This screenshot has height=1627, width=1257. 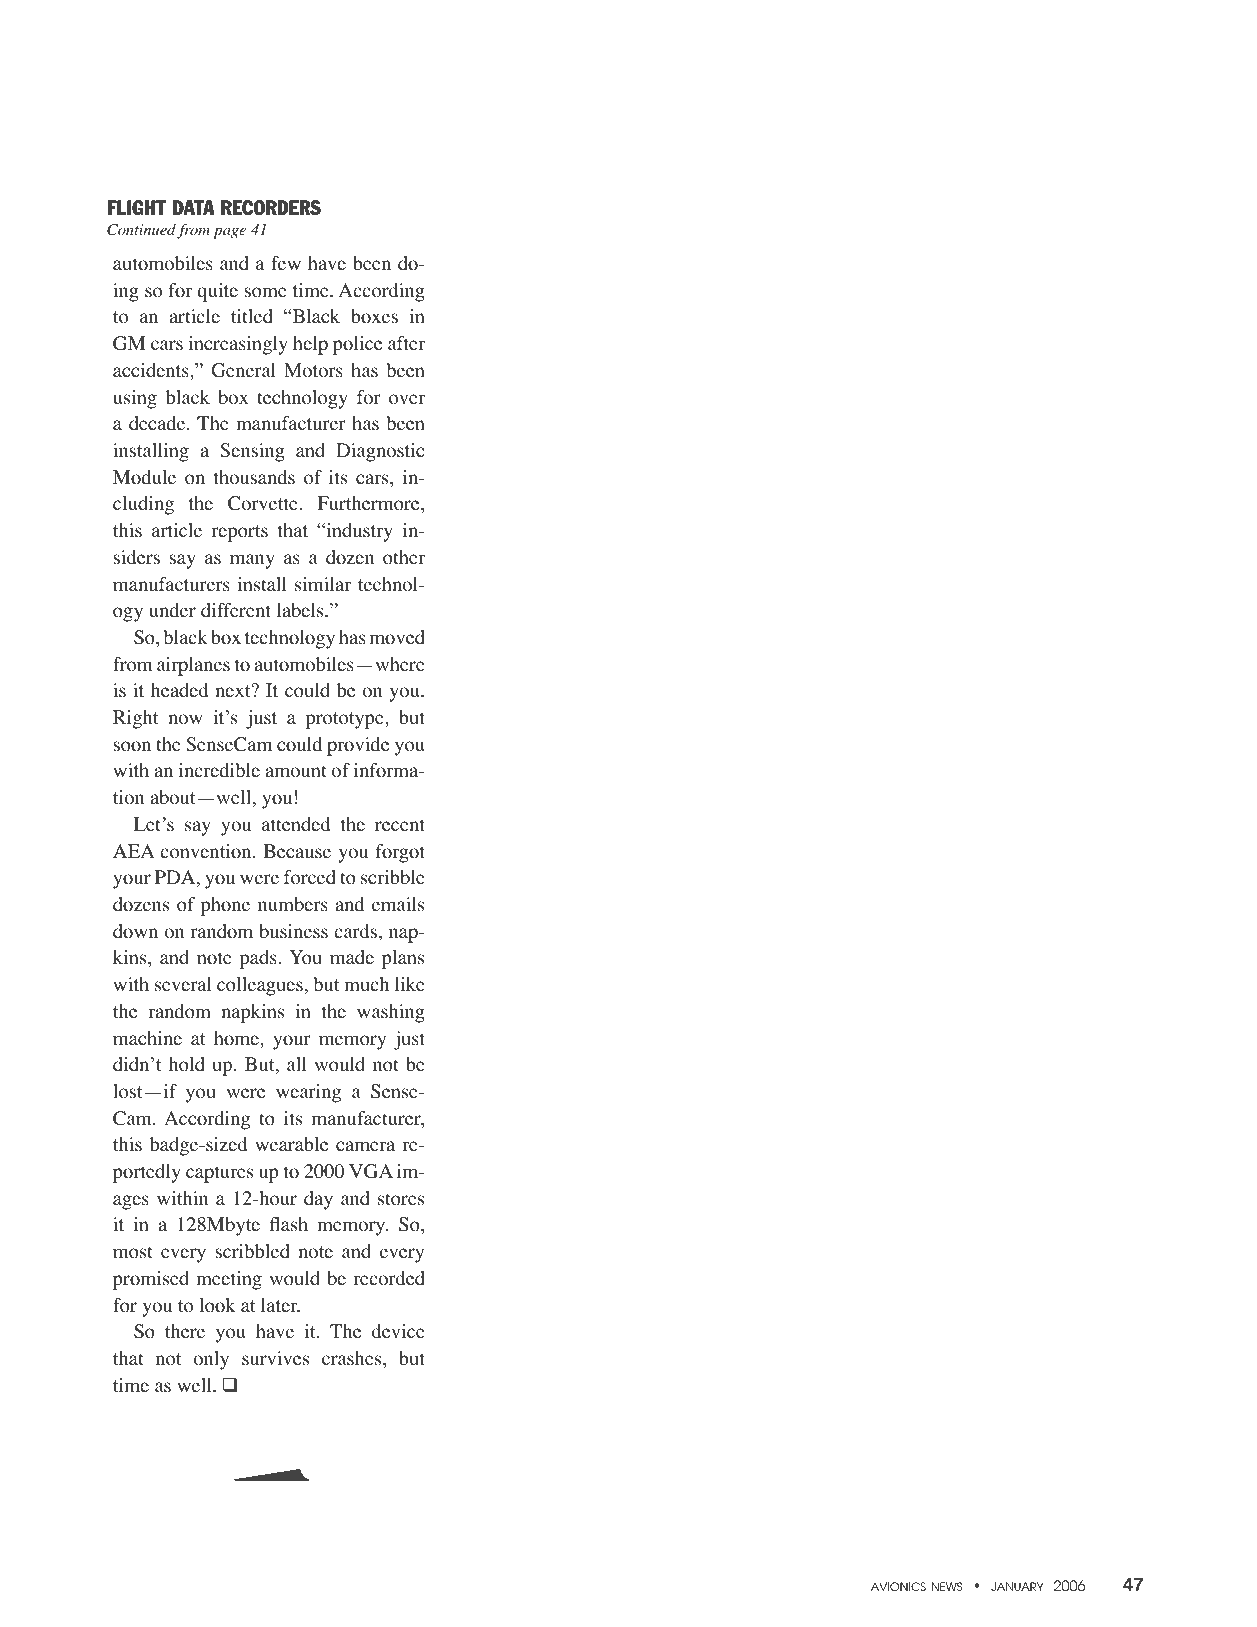 I want to click on device, so click(x=398, y=1331).
